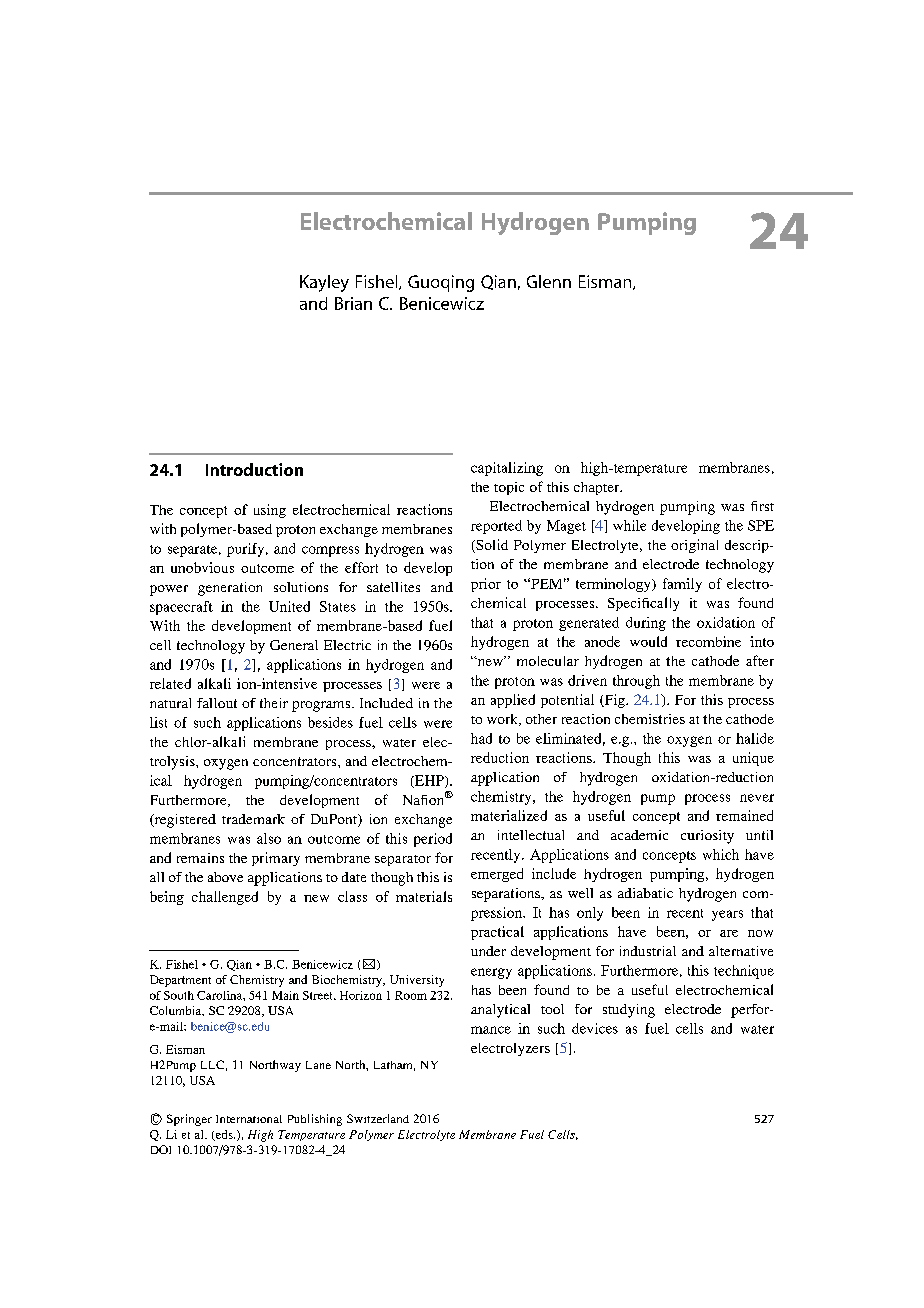  What do you see at coordinates (650, 719) in the screenshot?
I see `chemistries` at bounding box center [650, 719].
